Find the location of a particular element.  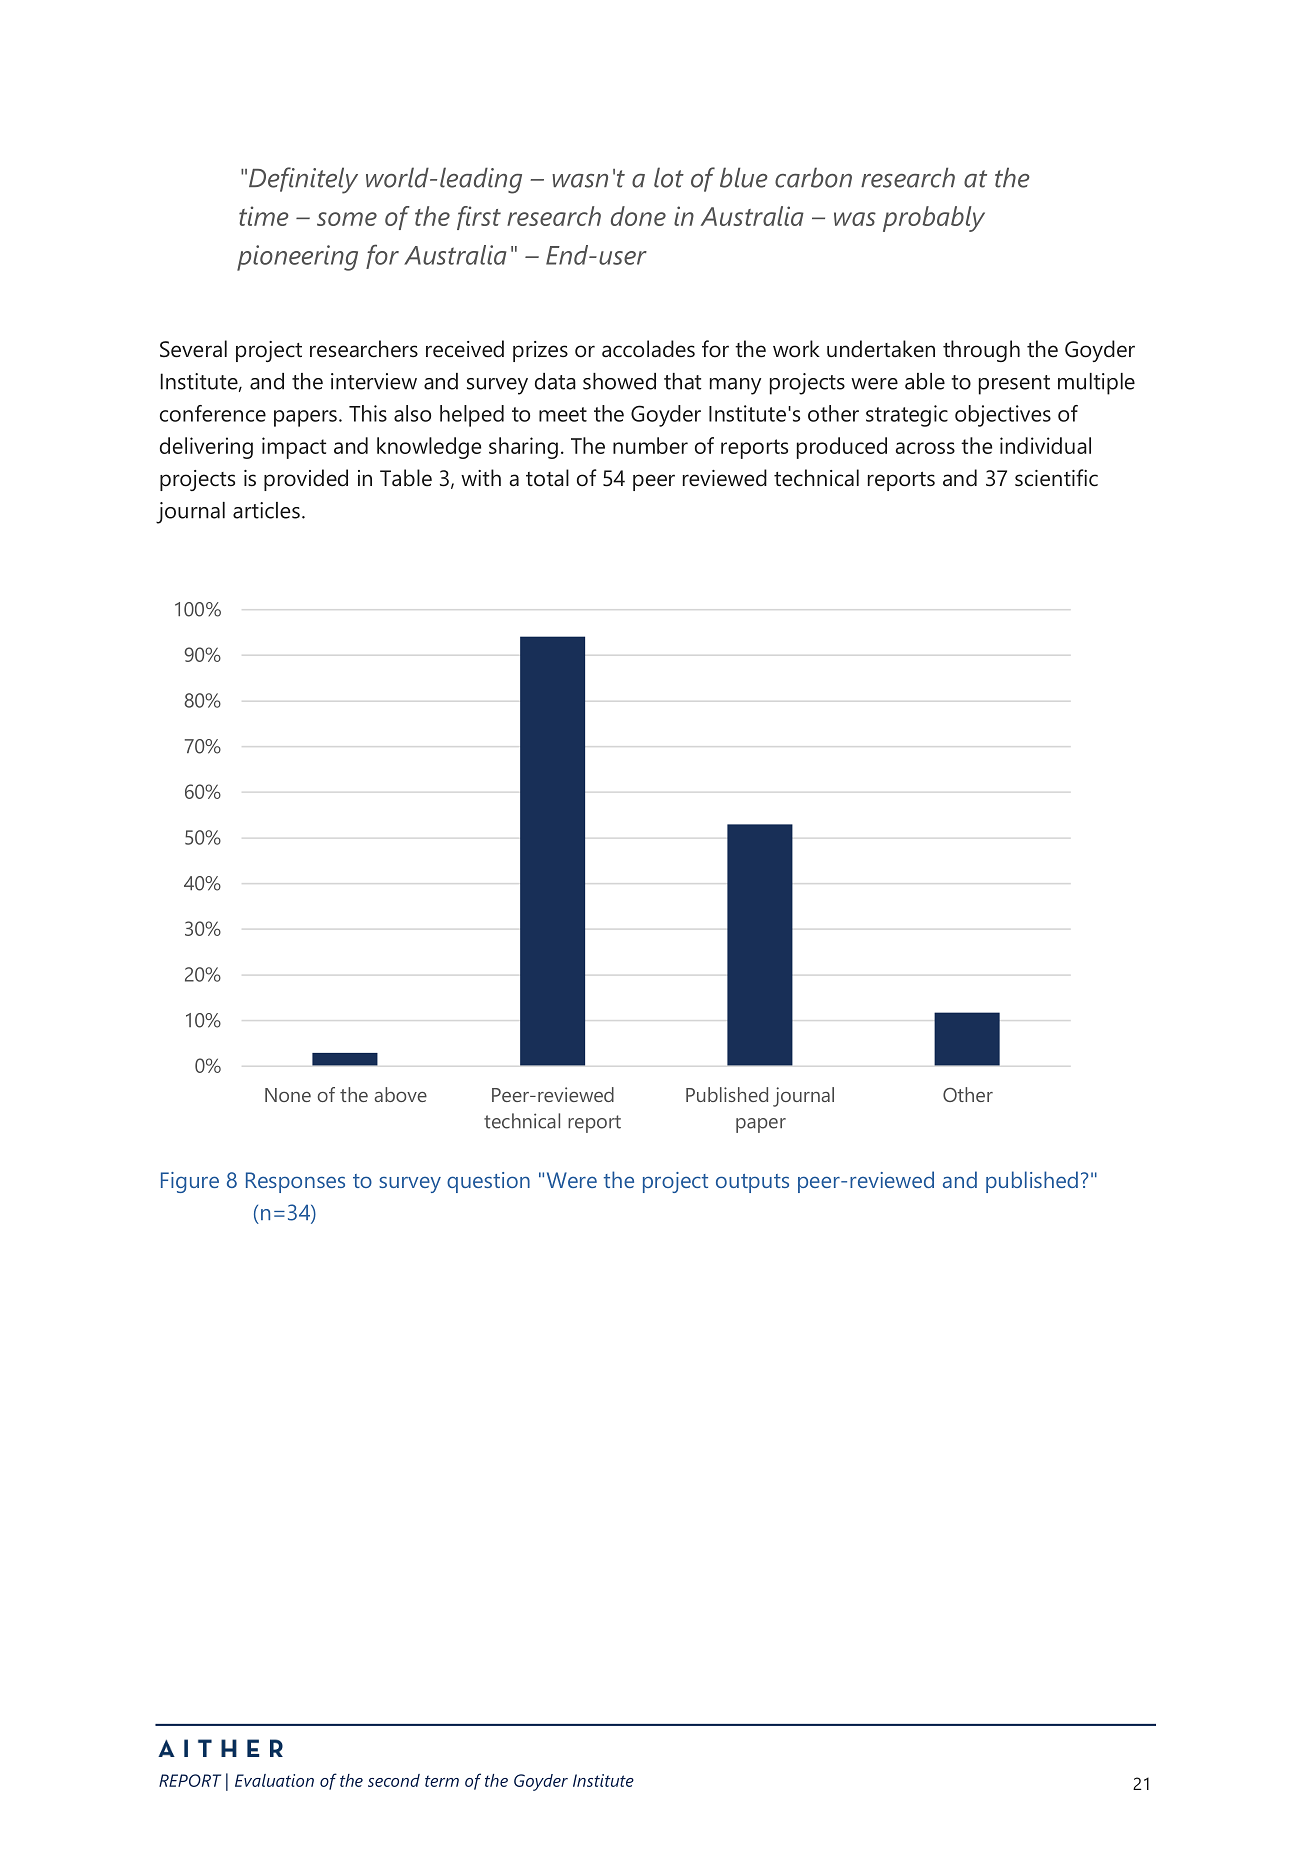

question is located at coordinates (488, 1182).
